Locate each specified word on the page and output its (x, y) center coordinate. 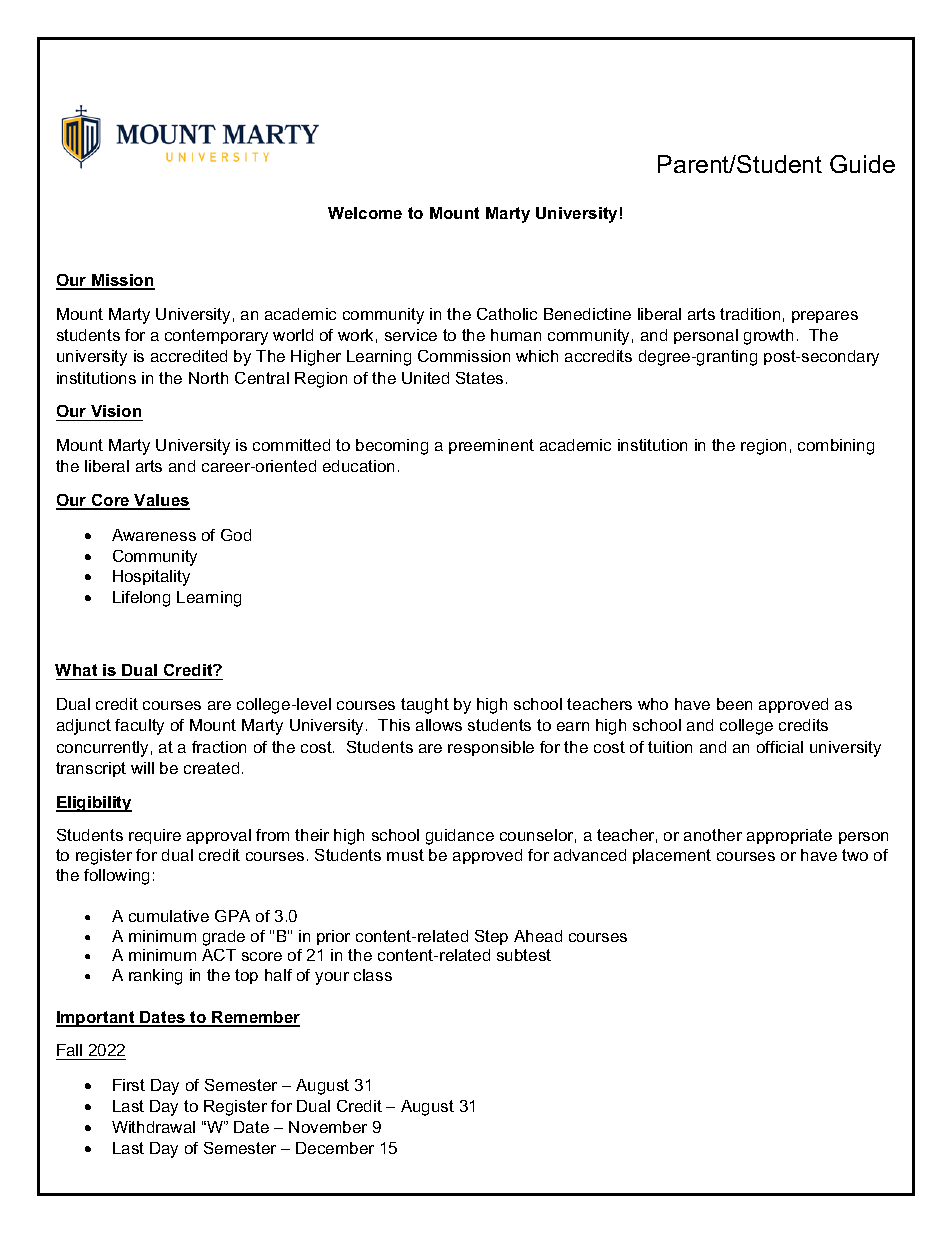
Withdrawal (153, 1127)
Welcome (365, 213)
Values (161, 501)
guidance (460, 837)
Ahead (538, 936)
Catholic (507, 314)
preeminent (491, 446)
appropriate (789, 836)
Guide (862, 164)
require (155, 836)
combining (836, 447)
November (328, 1127)
